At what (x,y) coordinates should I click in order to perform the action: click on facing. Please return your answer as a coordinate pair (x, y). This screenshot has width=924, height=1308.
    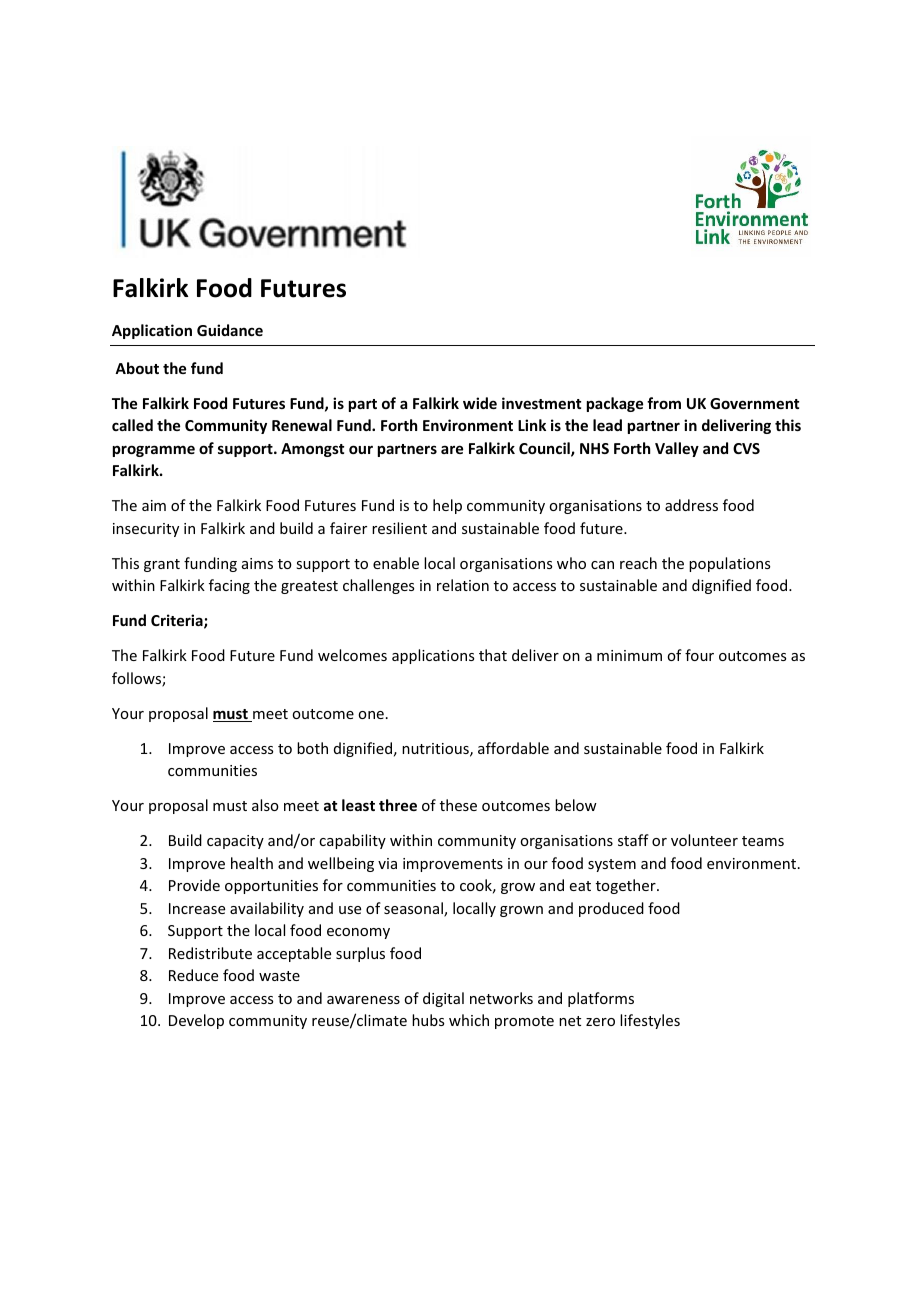
    Looking at the image, I should click on (229, 586).
